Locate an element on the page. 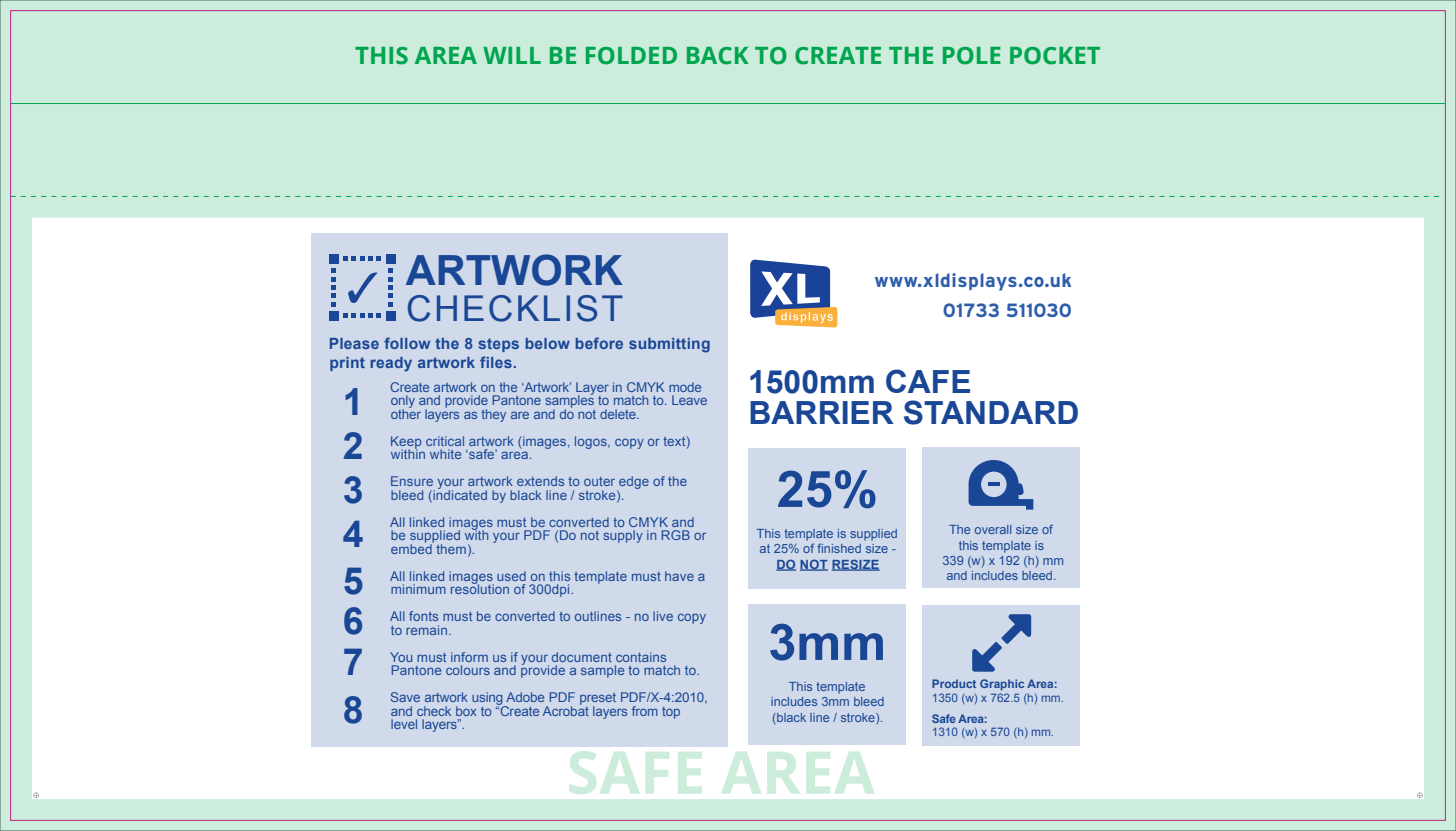 The width and height of the document is (1456, 831). WILL is located at coordinates (512, 55).
